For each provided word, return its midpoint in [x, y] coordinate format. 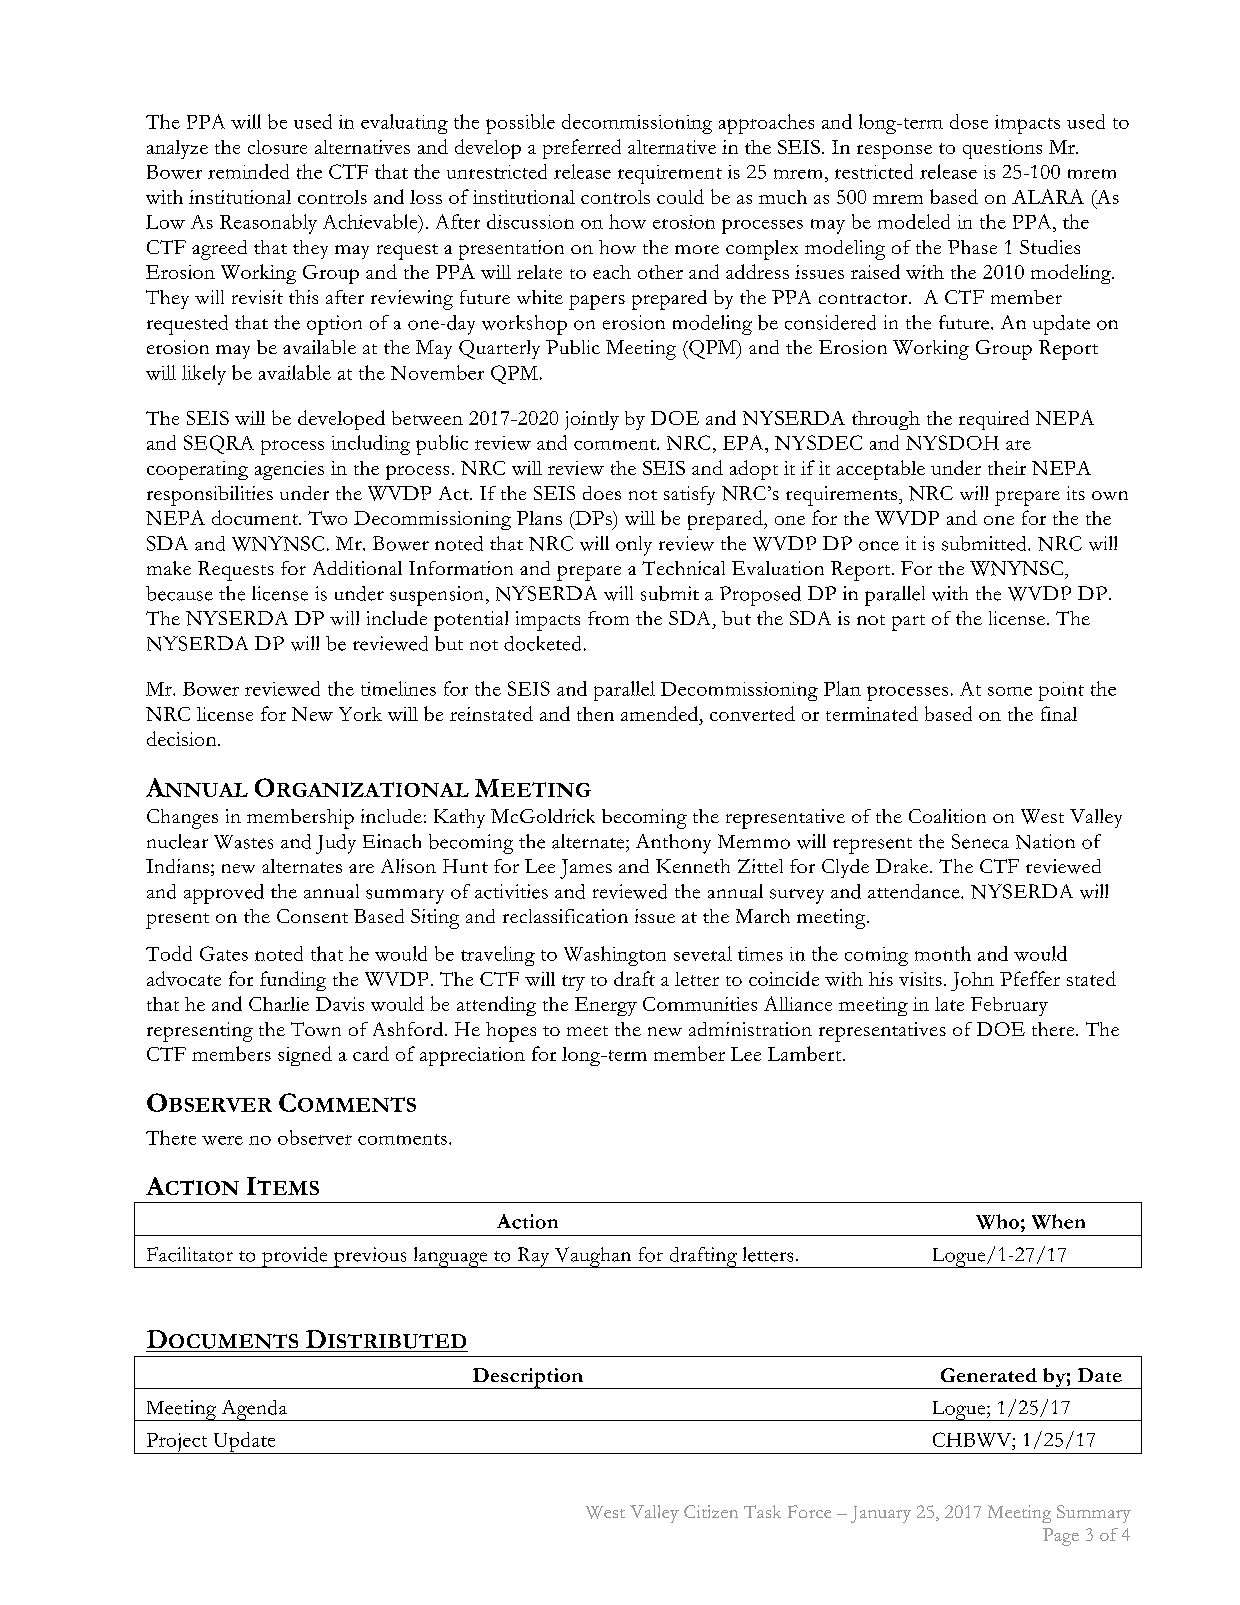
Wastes [243, 842]
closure [277, 147]
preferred [582, 149]
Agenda [254, 1410]
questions [1002, 149]
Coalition [947, 816]
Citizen [711, 1511]
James [586, 869]
